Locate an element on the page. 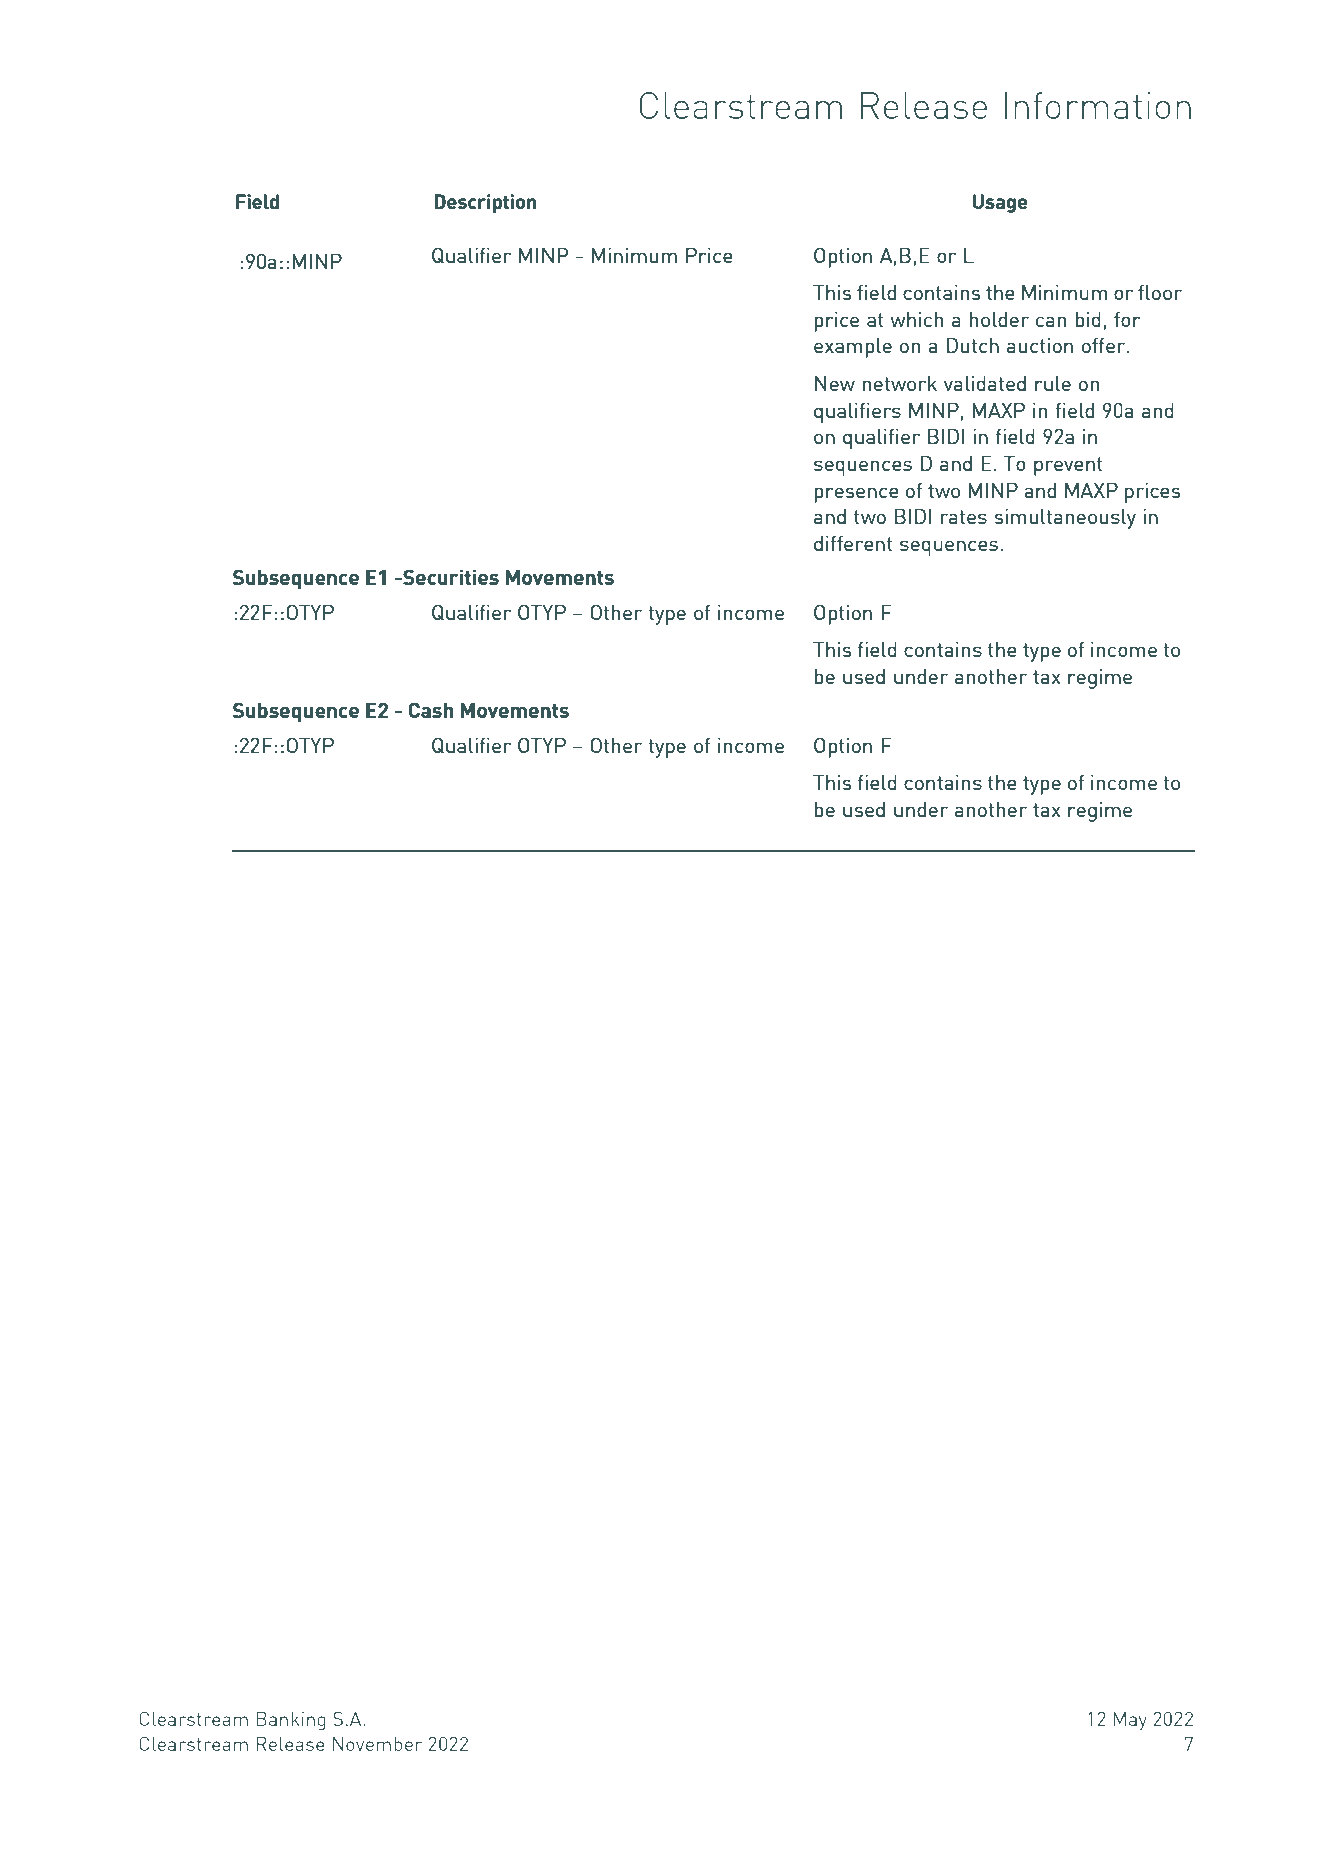  different is located at coordinates (853, 543).
